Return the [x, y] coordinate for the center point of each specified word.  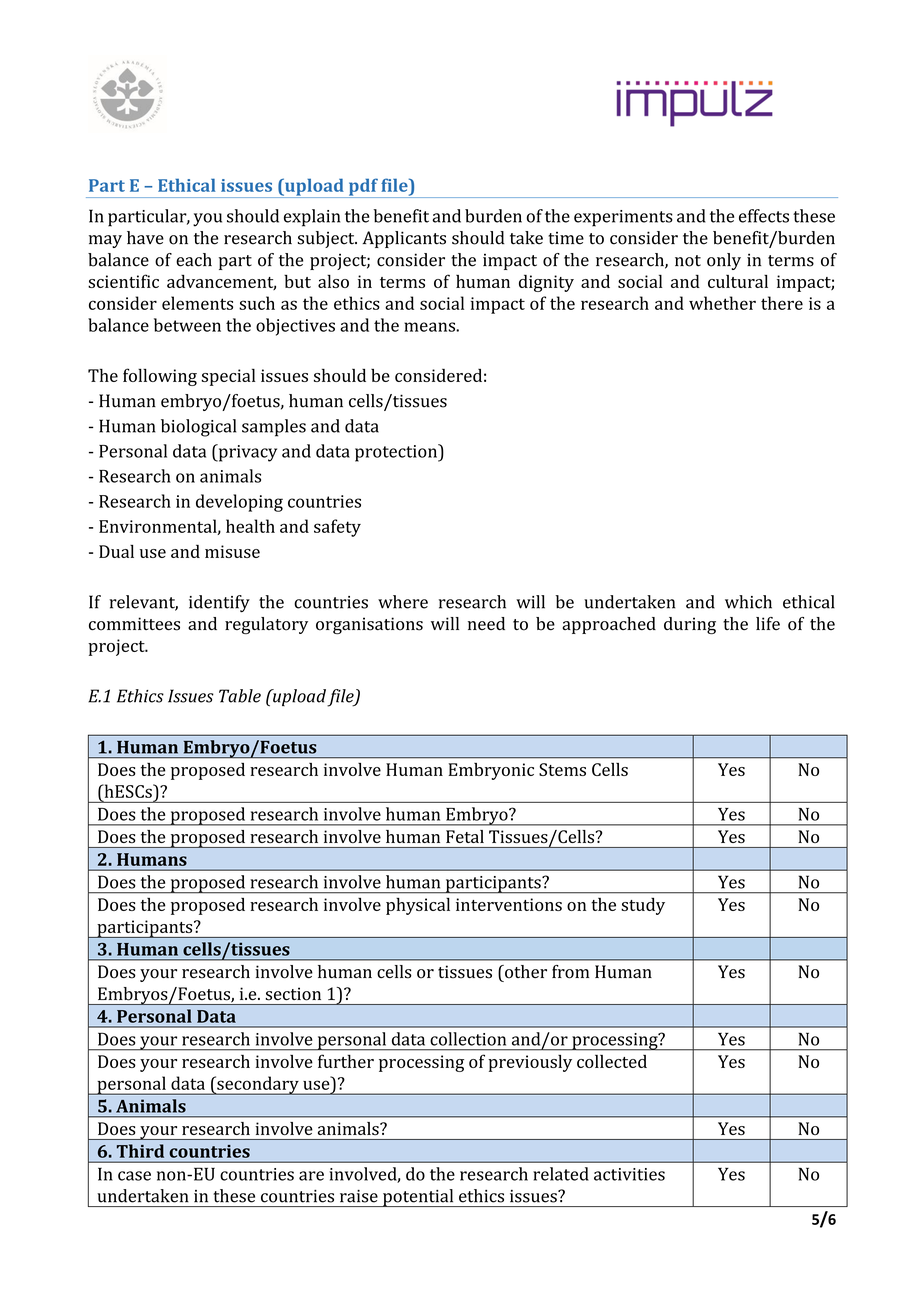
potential [418, 1198]
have [145, 238]
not [688, 261]
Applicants [404, 239]
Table [240, 696]
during [690, 625]
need [486, 623]
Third [140, 1151]
